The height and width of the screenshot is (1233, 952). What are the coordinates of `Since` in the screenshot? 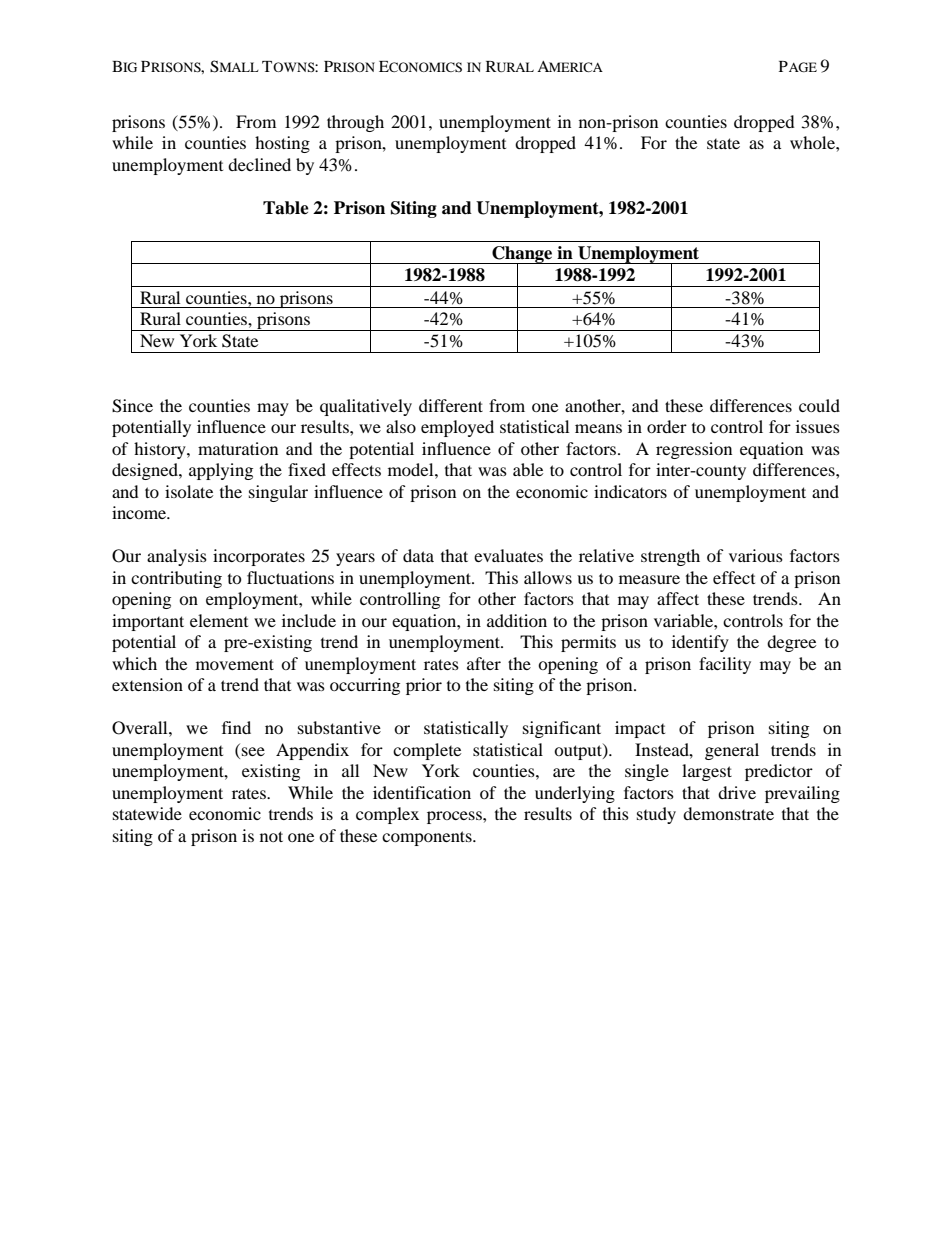 It's located at (132, 406).
